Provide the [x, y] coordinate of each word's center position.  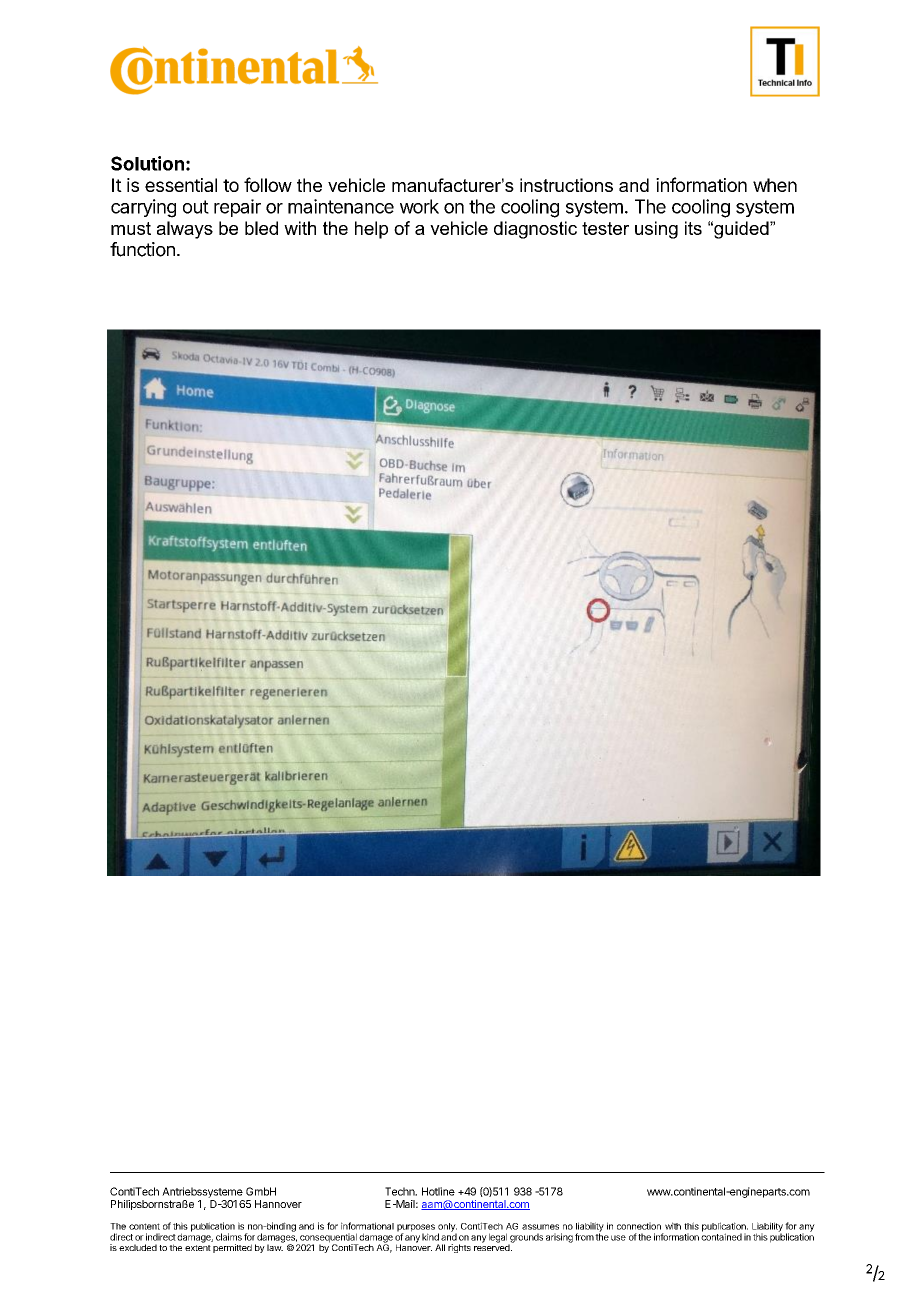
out [196, 207]
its [693, 228]
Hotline [438, 1191]
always [185, 230]
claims [229, 1237]
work [419, 206]
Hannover [278, 1204]
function [142, 249]
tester [605, 228]
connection [639, 1226]
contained [721, 1236]
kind [430, 1237]
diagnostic [535, 230]
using [656, 230]
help [371, 230]
